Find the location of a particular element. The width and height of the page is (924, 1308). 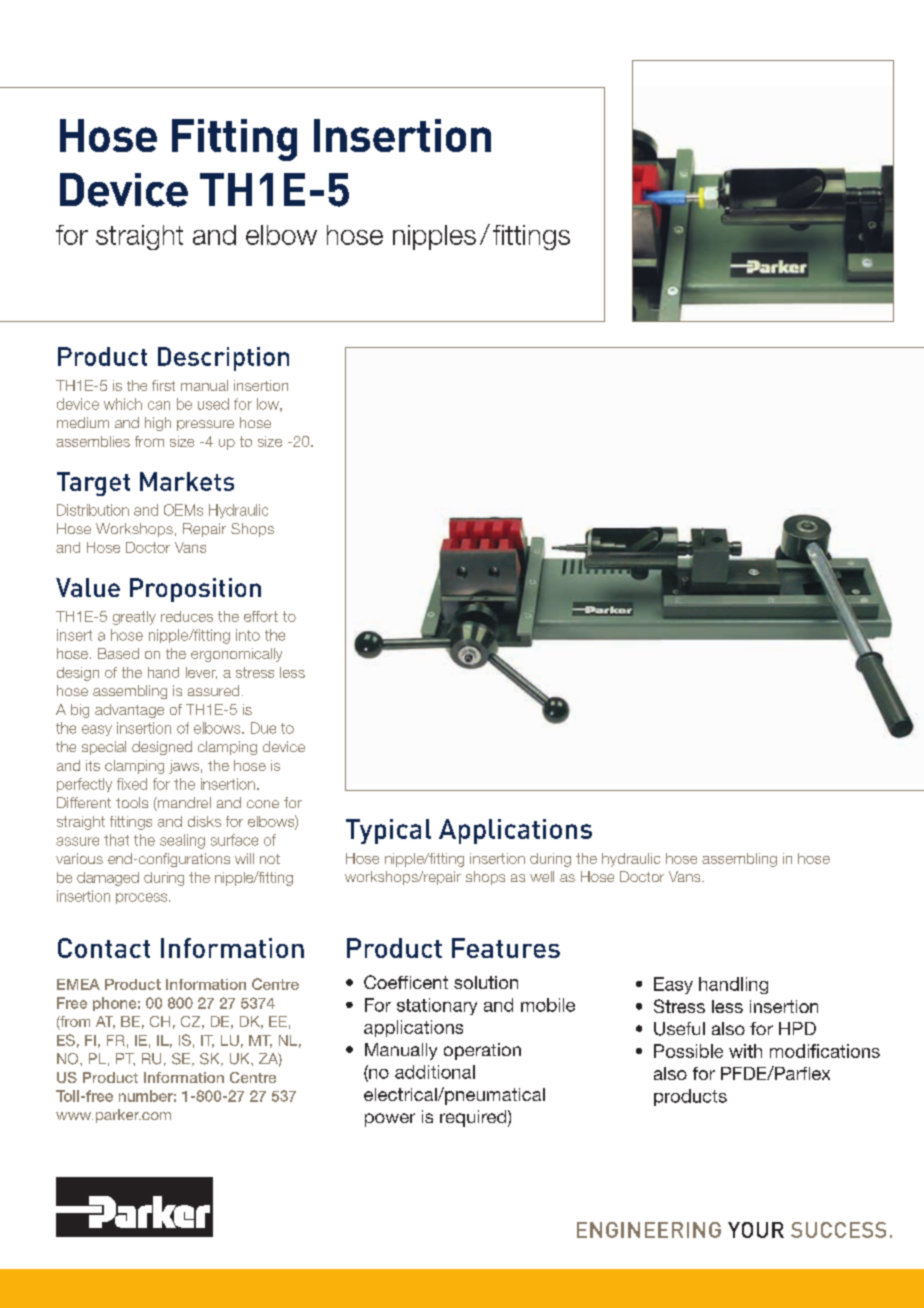

reduces is located at coordinates (187, 616).
